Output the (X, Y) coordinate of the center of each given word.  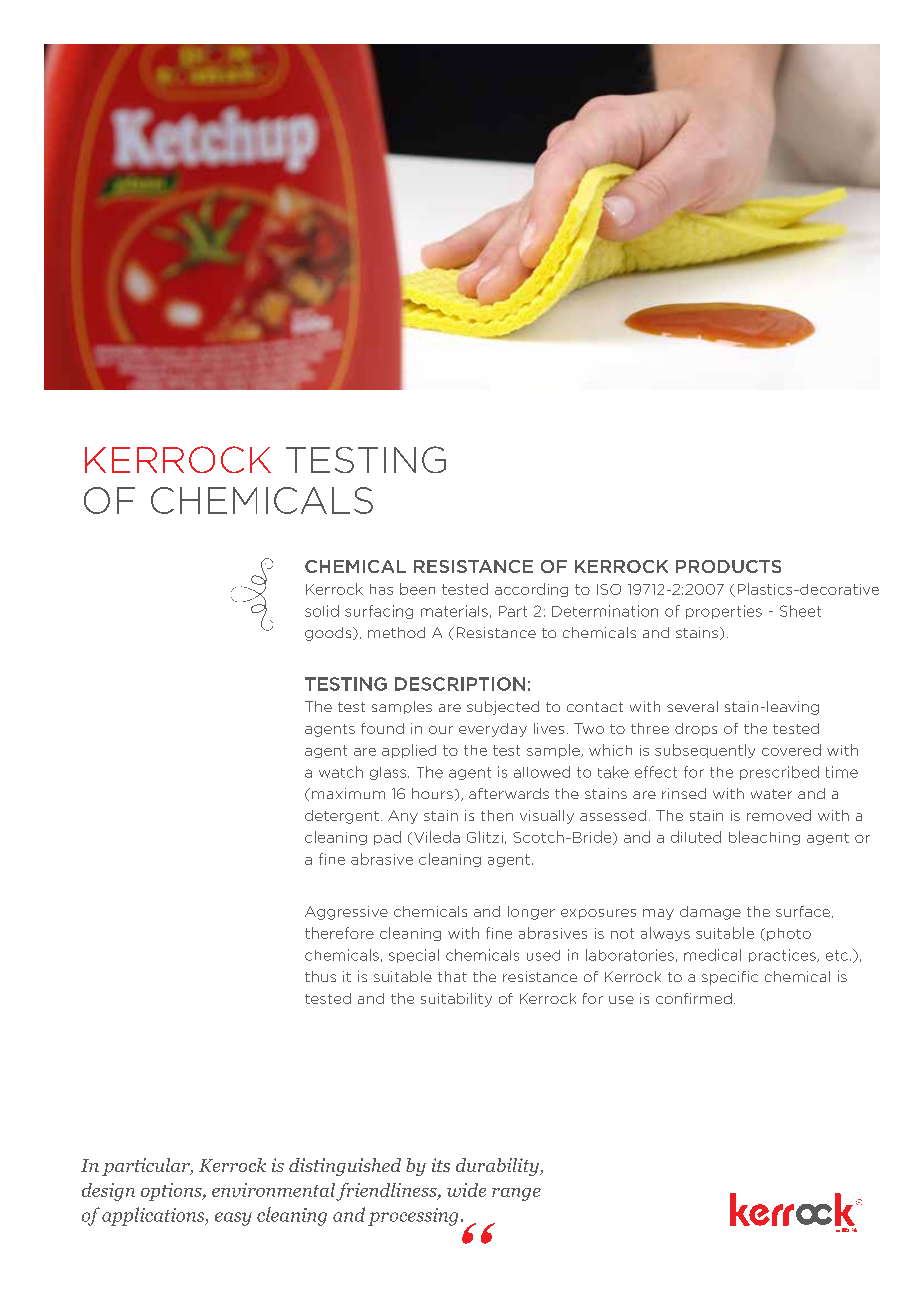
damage (710, 913)
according (531, 590)
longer (531, 913)
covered (791, 750)
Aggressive (346, 913)
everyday (493, 730)
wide (466, 1190)
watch (341, 772)
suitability (456, 1000)
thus (320, 976)
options (172, 1192)
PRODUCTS (728, 566)
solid (322, 611)
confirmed (694, 998)
